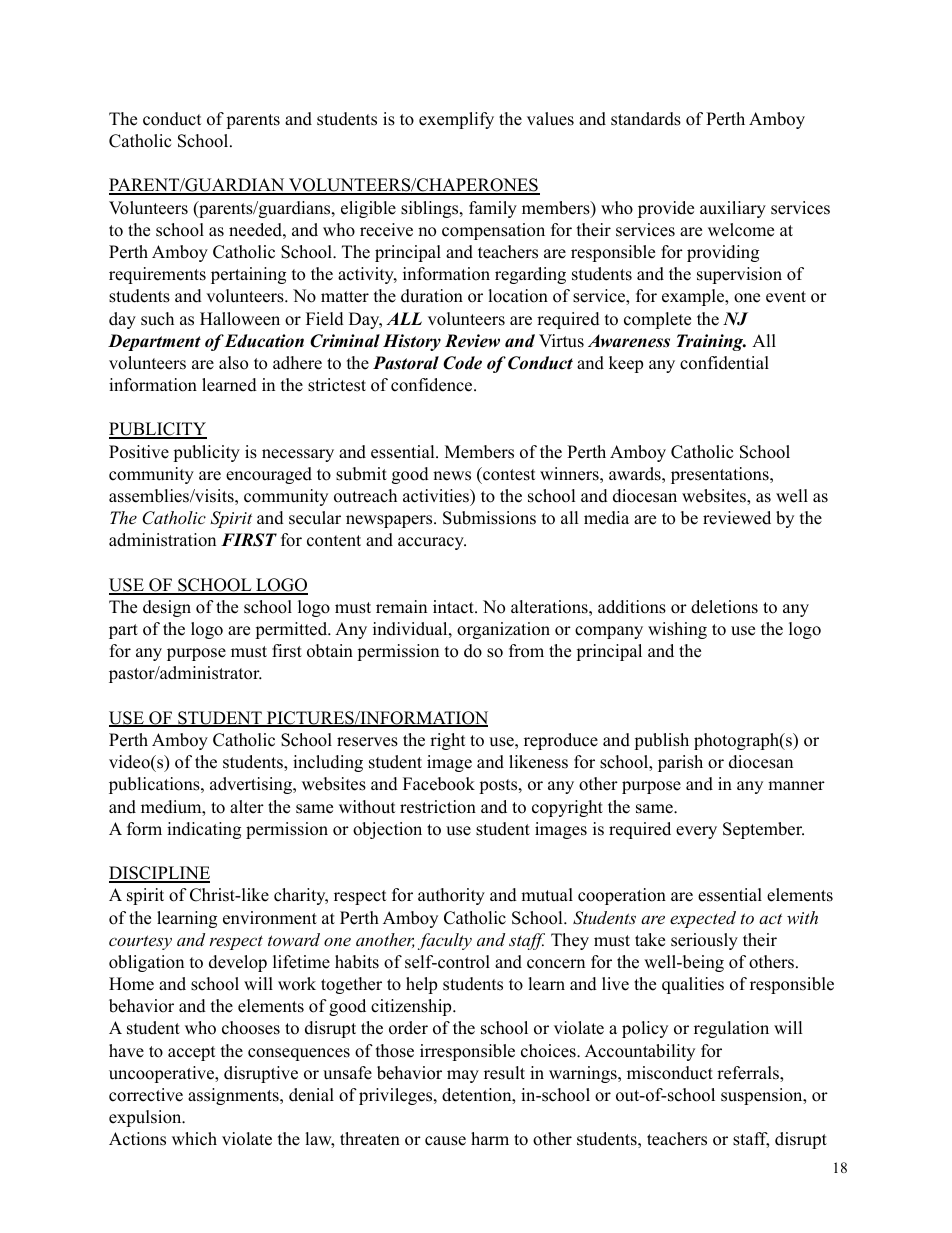 Image resolution: width=952 pixels, height=1233 pixels. I want to click on encouraged, so click(269, 475).
